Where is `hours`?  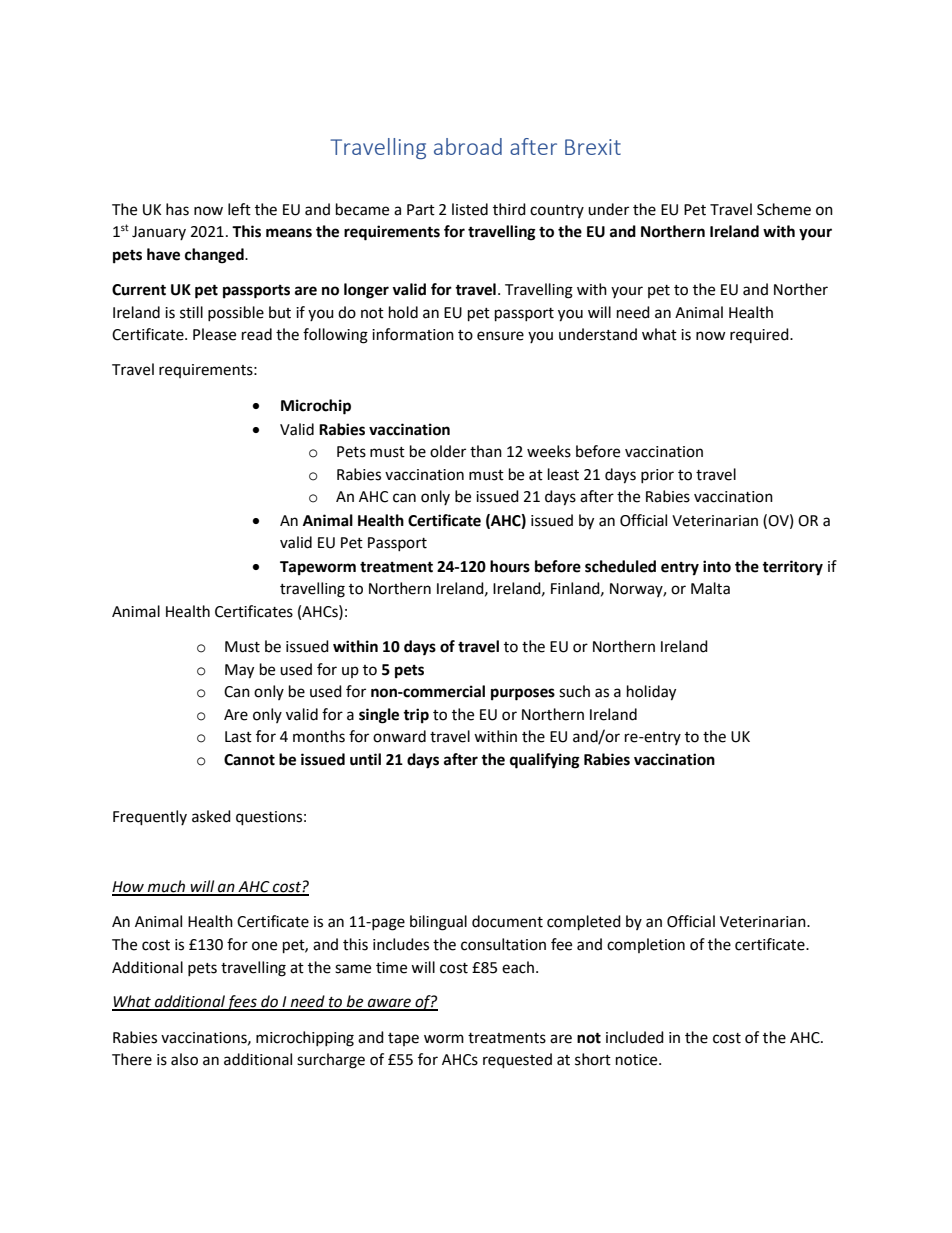
hours is located at coordinates (510, 566).
